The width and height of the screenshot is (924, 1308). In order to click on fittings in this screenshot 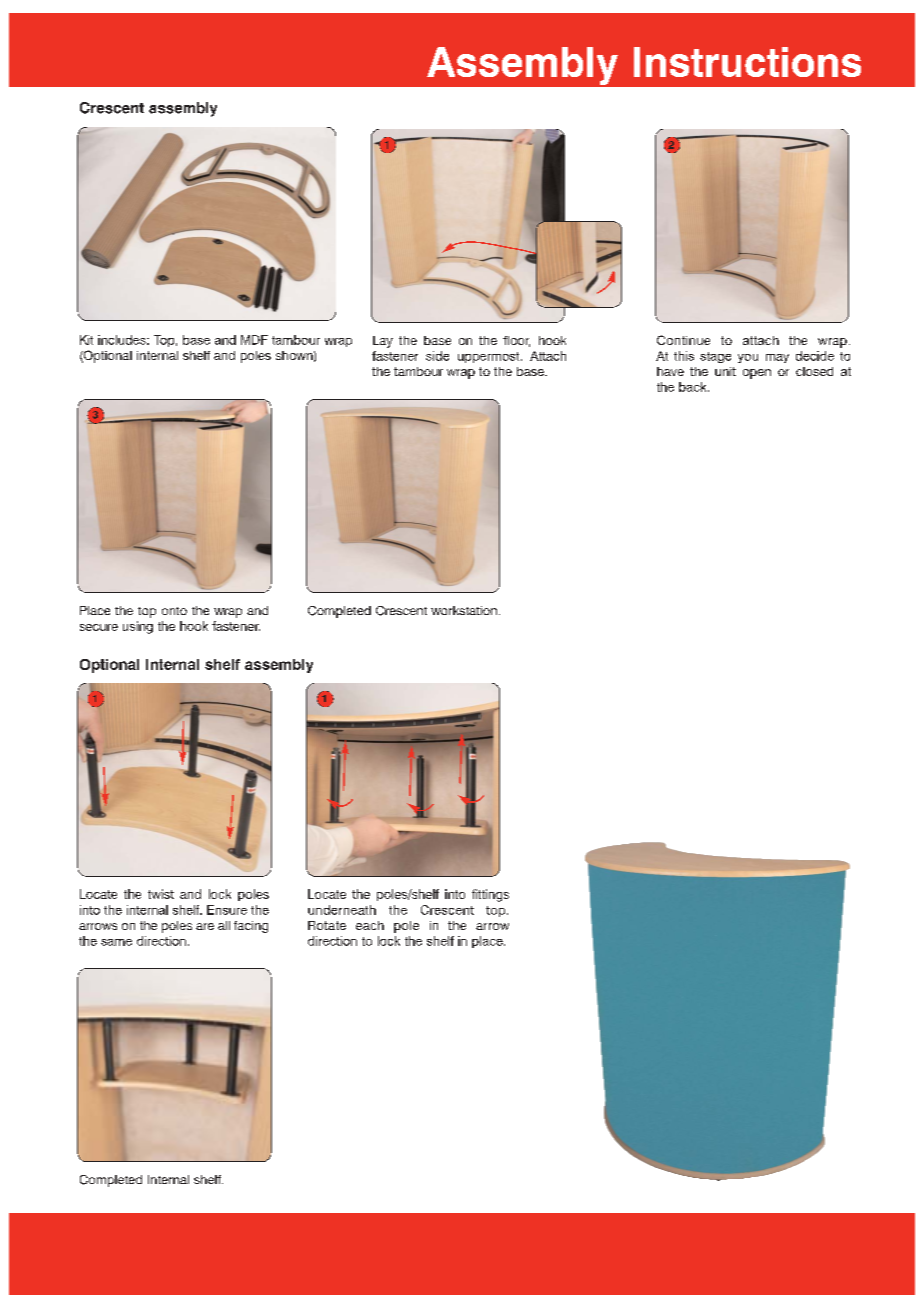, I will do `click(490, 895)`.
